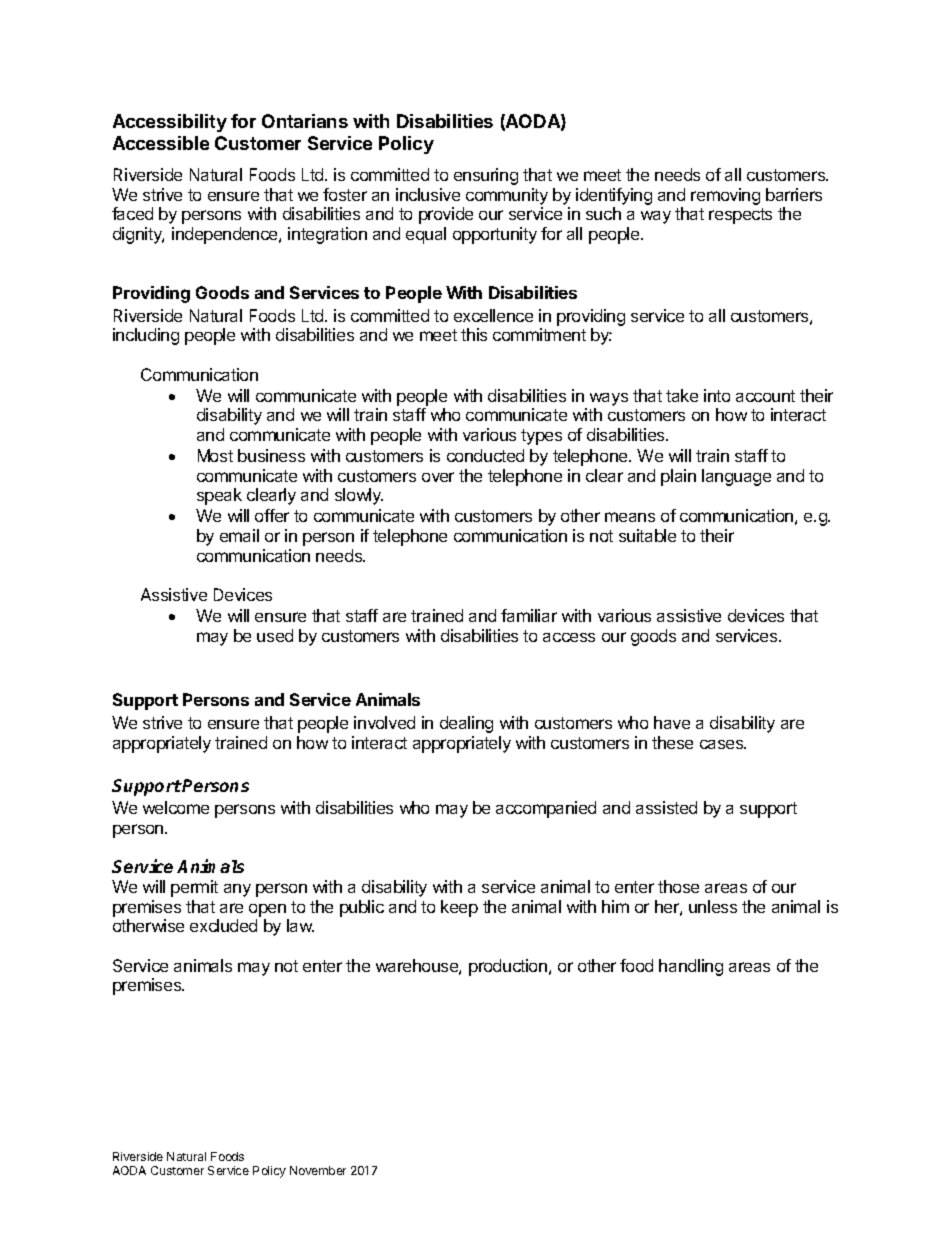  Describe the element at coordinates (194, 888) in the screenshot. I see `permit` at that location.
